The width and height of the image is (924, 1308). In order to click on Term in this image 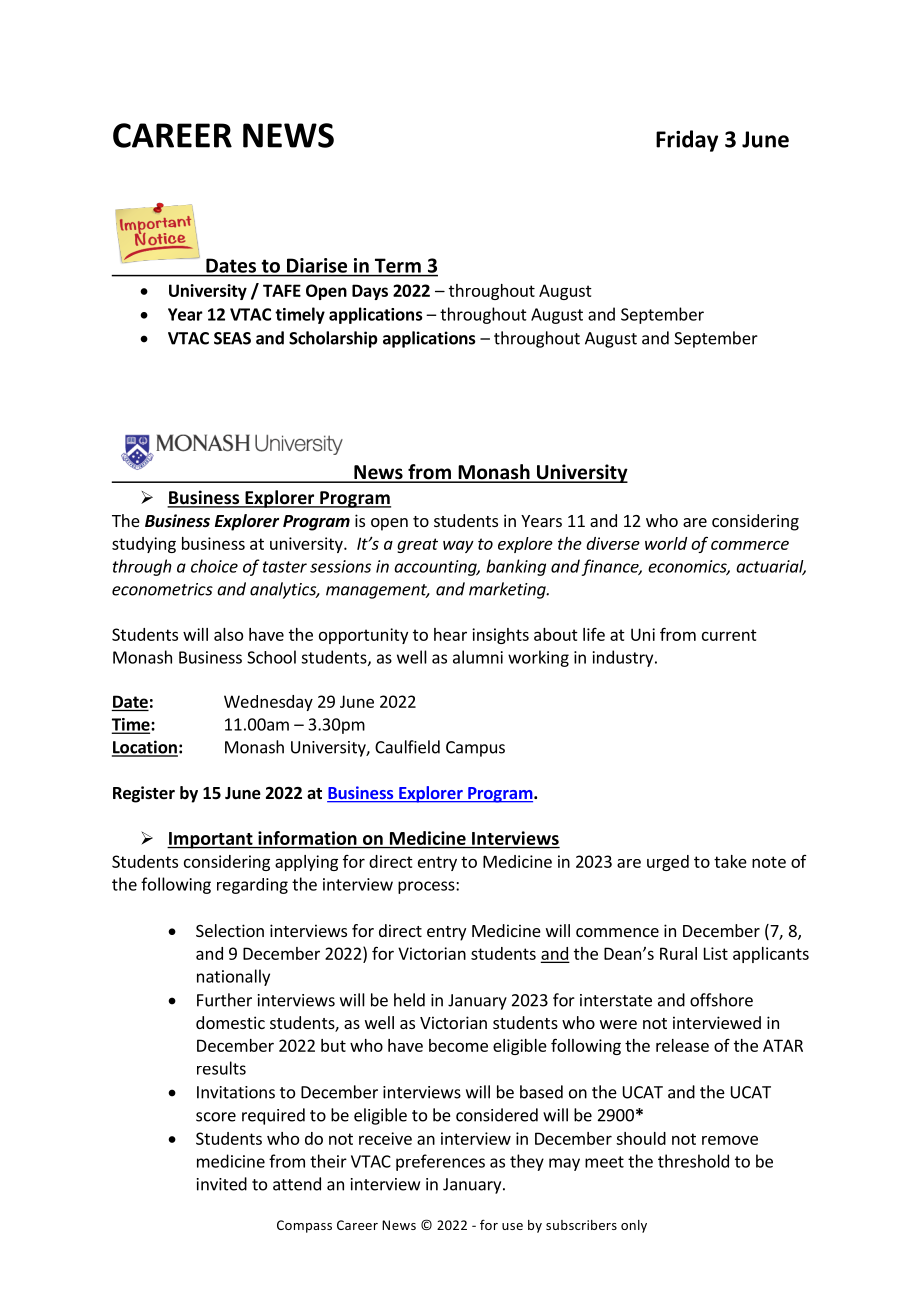, I will do `click(398, 266)`.
